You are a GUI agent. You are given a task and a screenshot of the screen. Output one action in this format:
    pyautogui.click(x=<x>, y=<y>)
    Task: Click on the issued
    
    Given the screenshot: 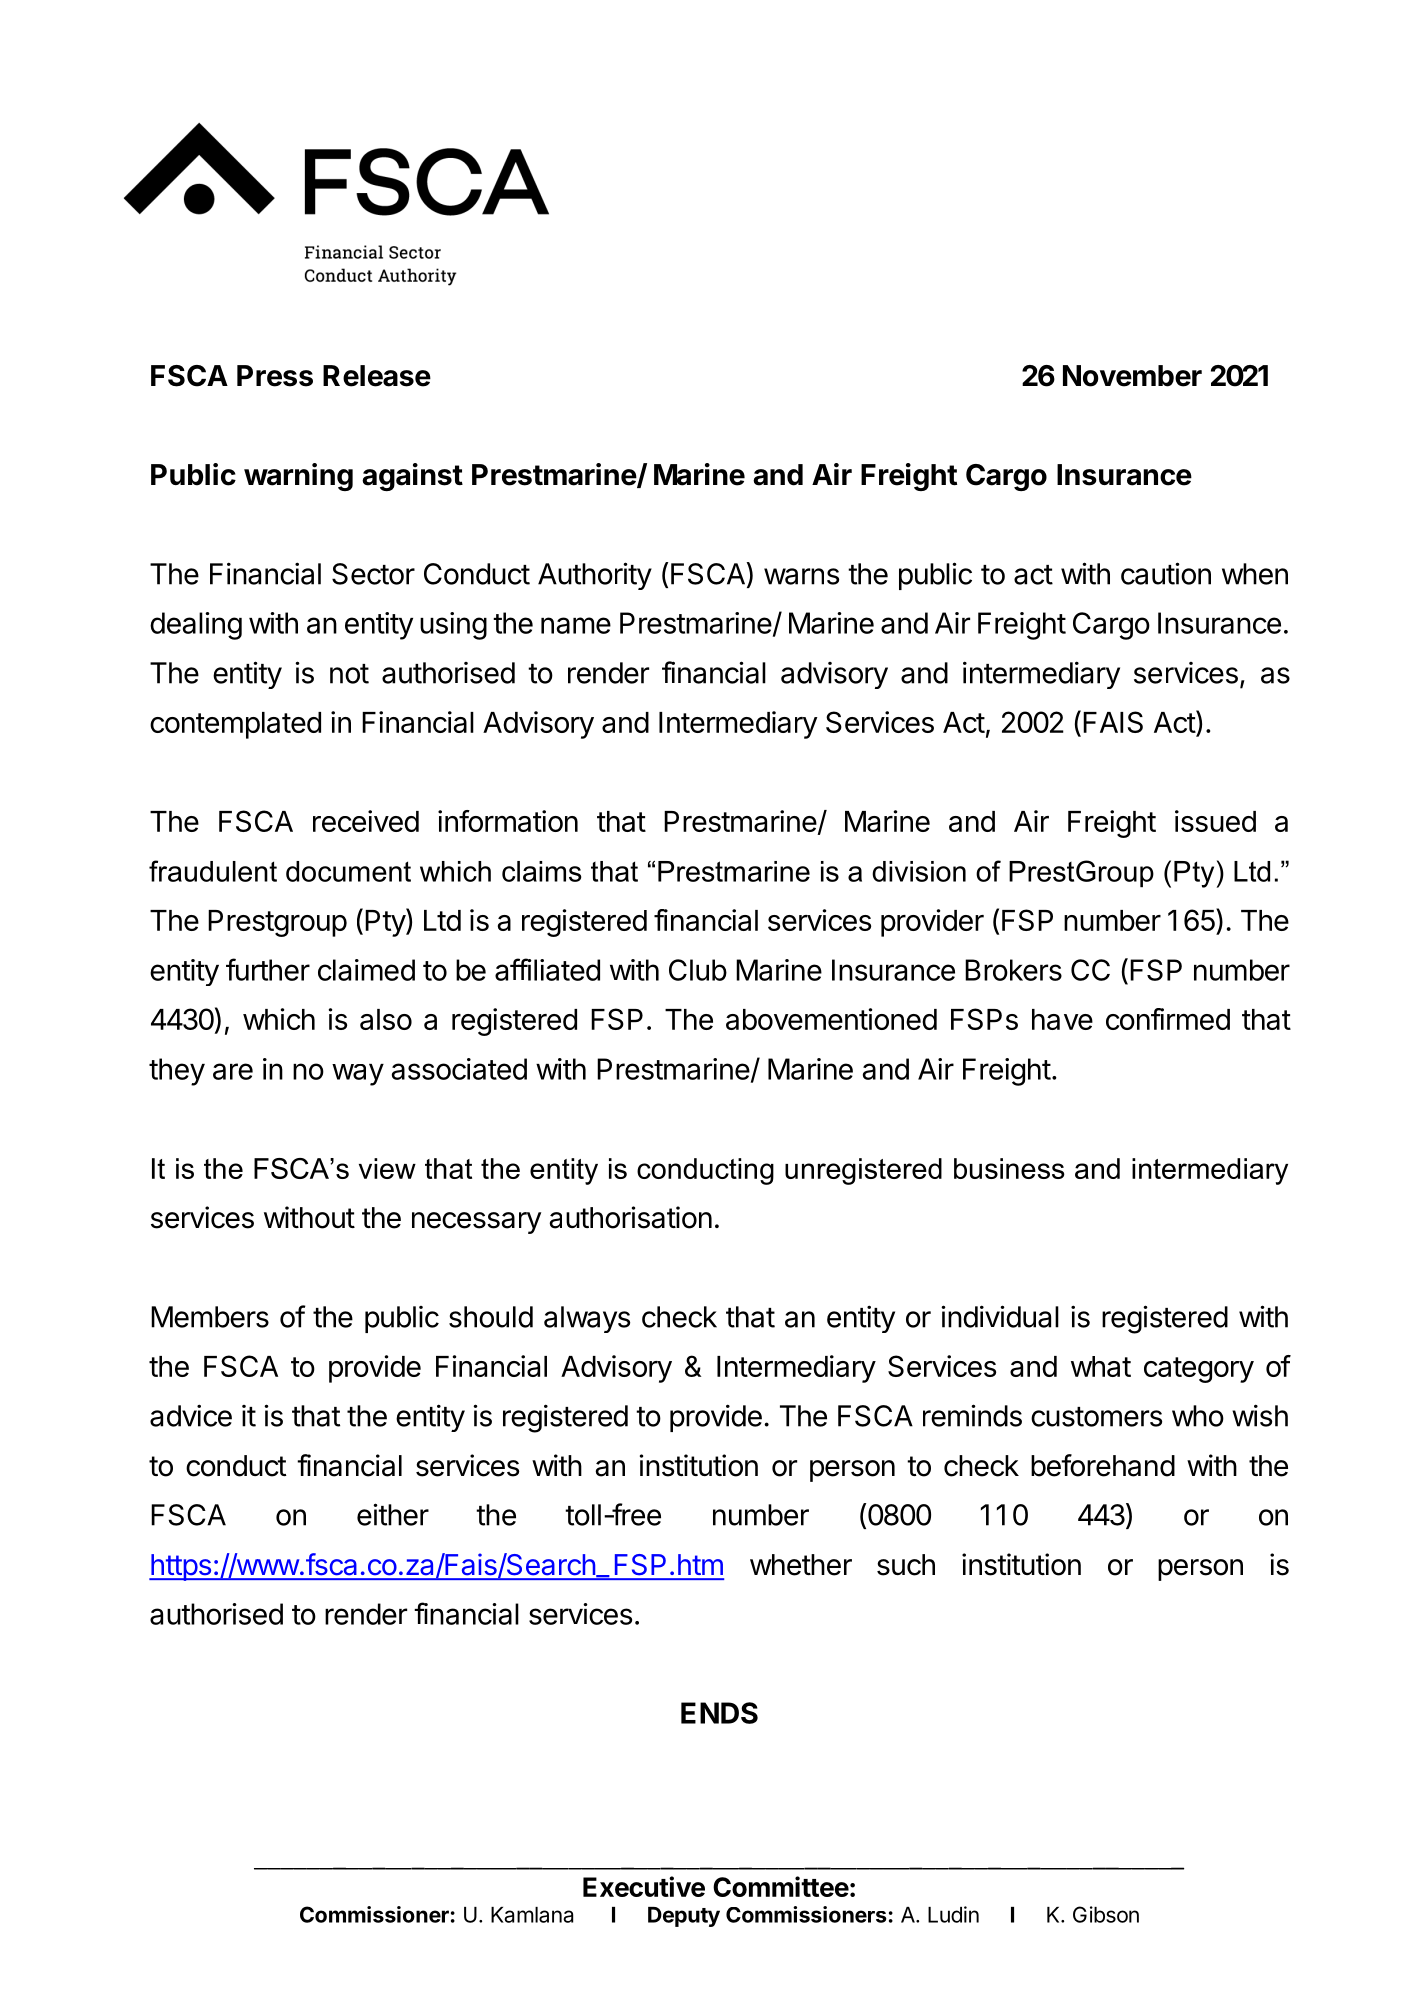 What is the action you would take?
    pyautogui.click(x=1215, y=821)
